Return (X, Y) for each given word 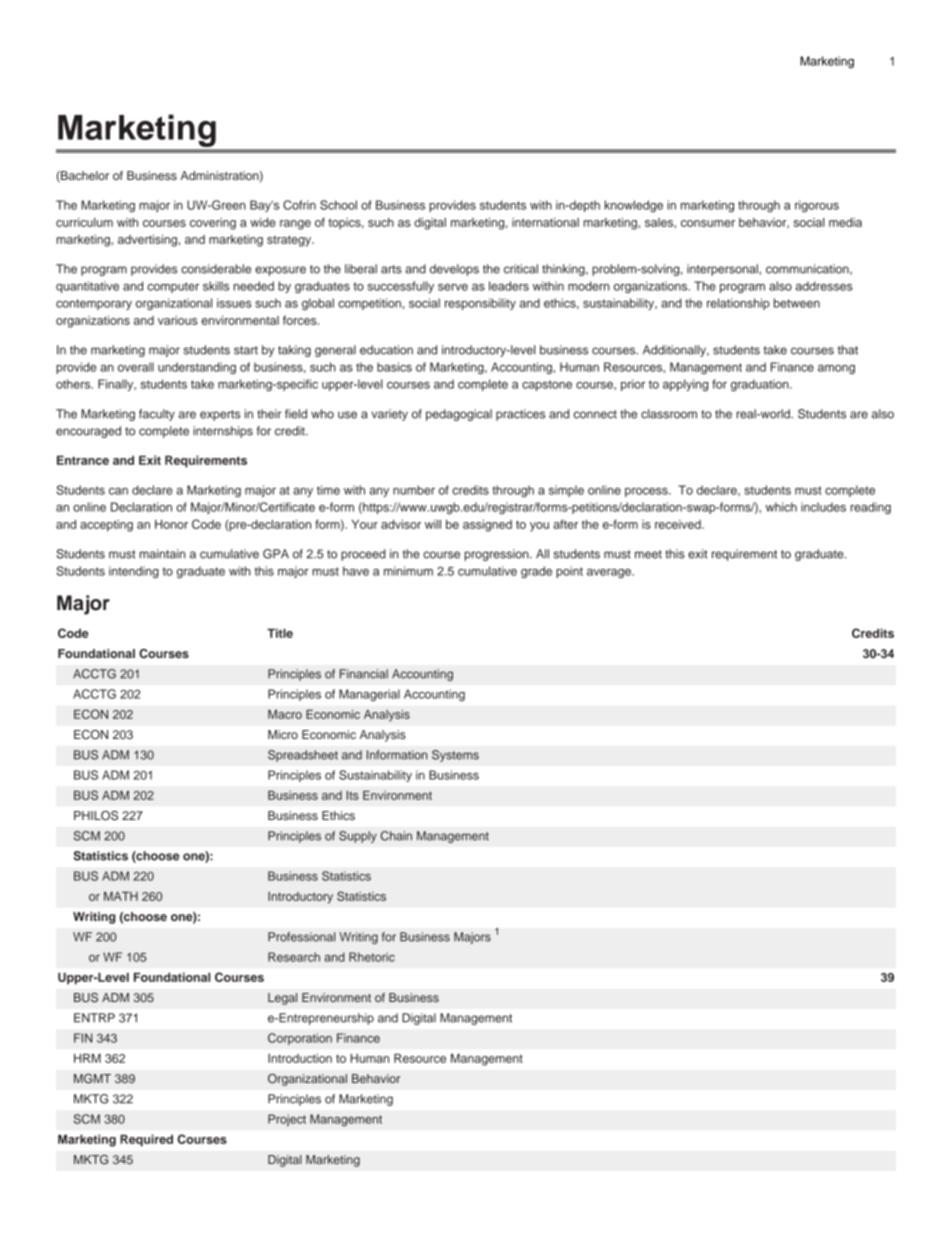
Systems (455, 756)
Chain (396, 836)
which (781, 507)
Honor (171, 524)
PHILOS (96, 816)
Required (146, 1140)
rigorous (817, 206)
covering (213, 224)
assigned (487, 526)
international (545, 222)
